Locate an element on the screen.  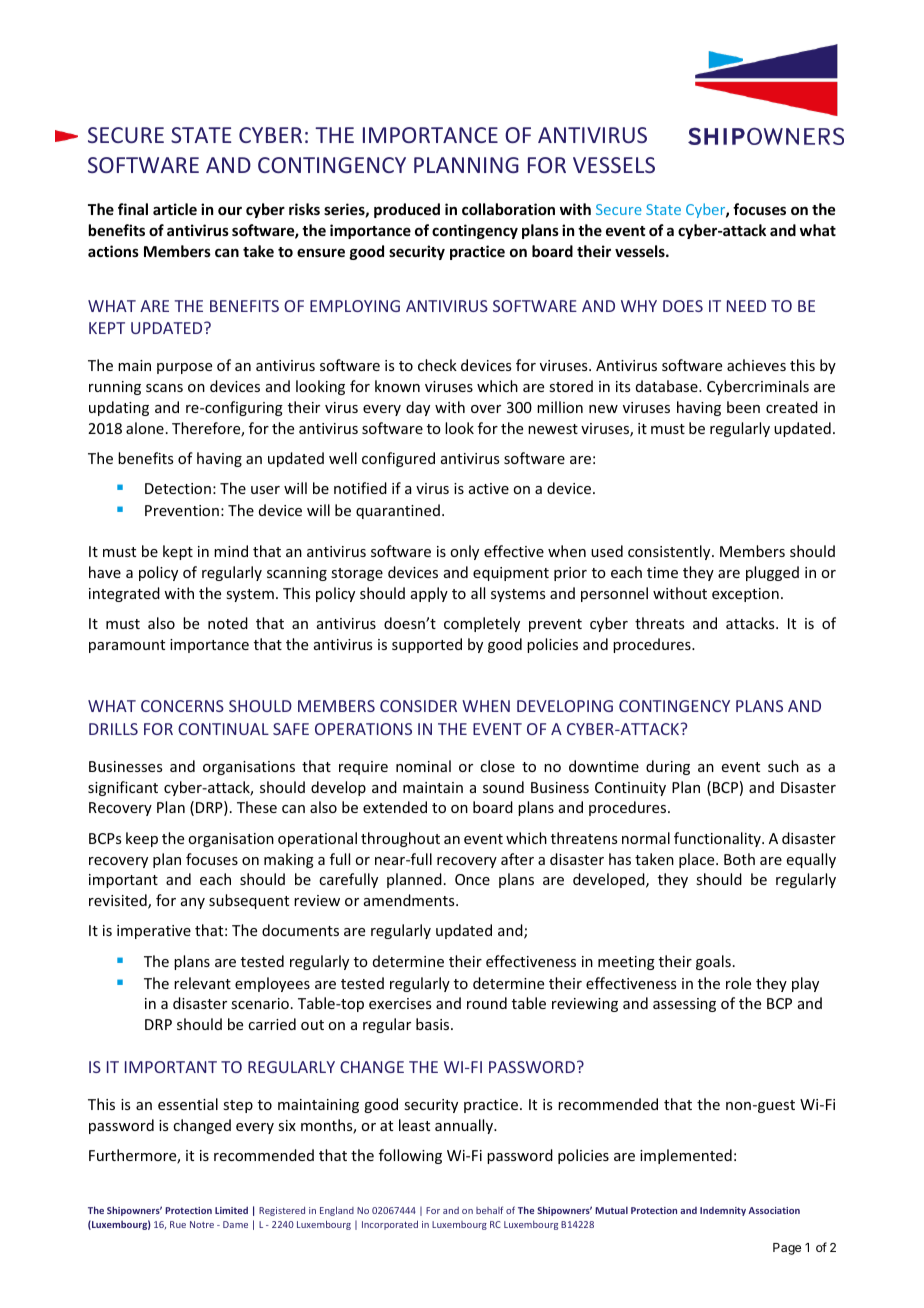
mind is located at coordinates (231, 551).
